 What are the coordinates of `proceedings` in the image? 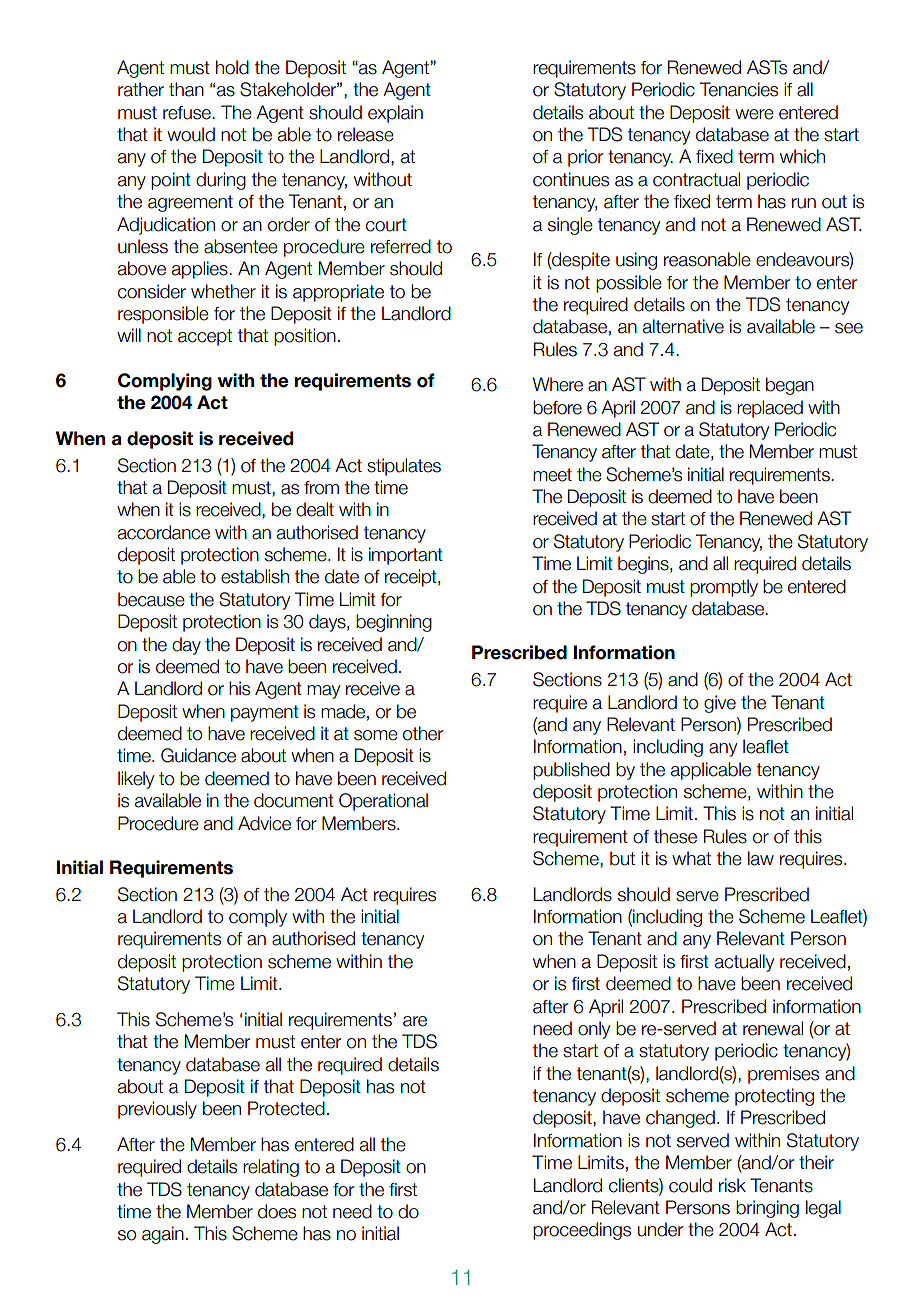 It's located at (582, 1231).
